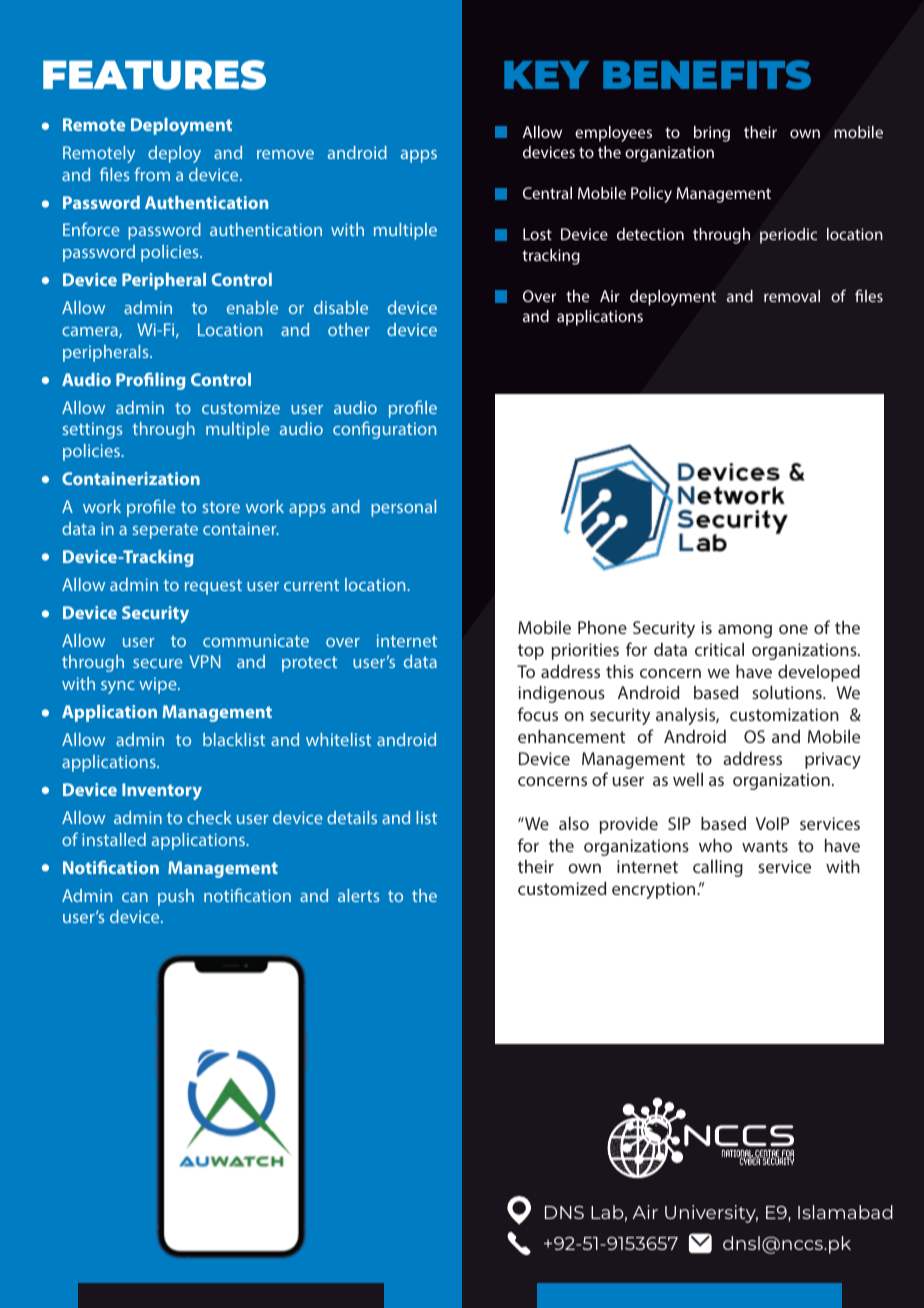  Describe the element at coordinates (745, 631) in the screenshot. I see `among` at that location.
